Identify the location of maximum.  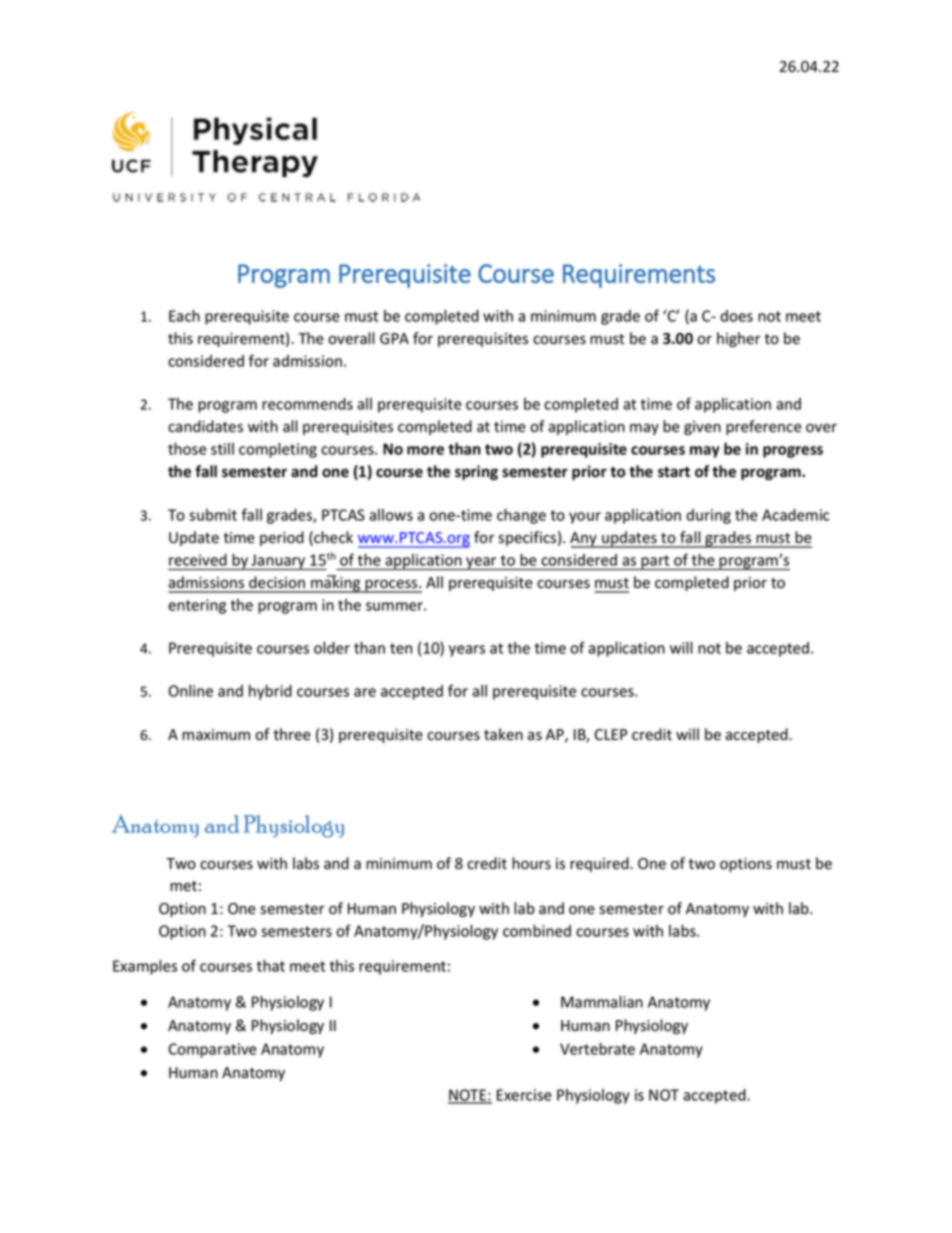
(216, 734).
